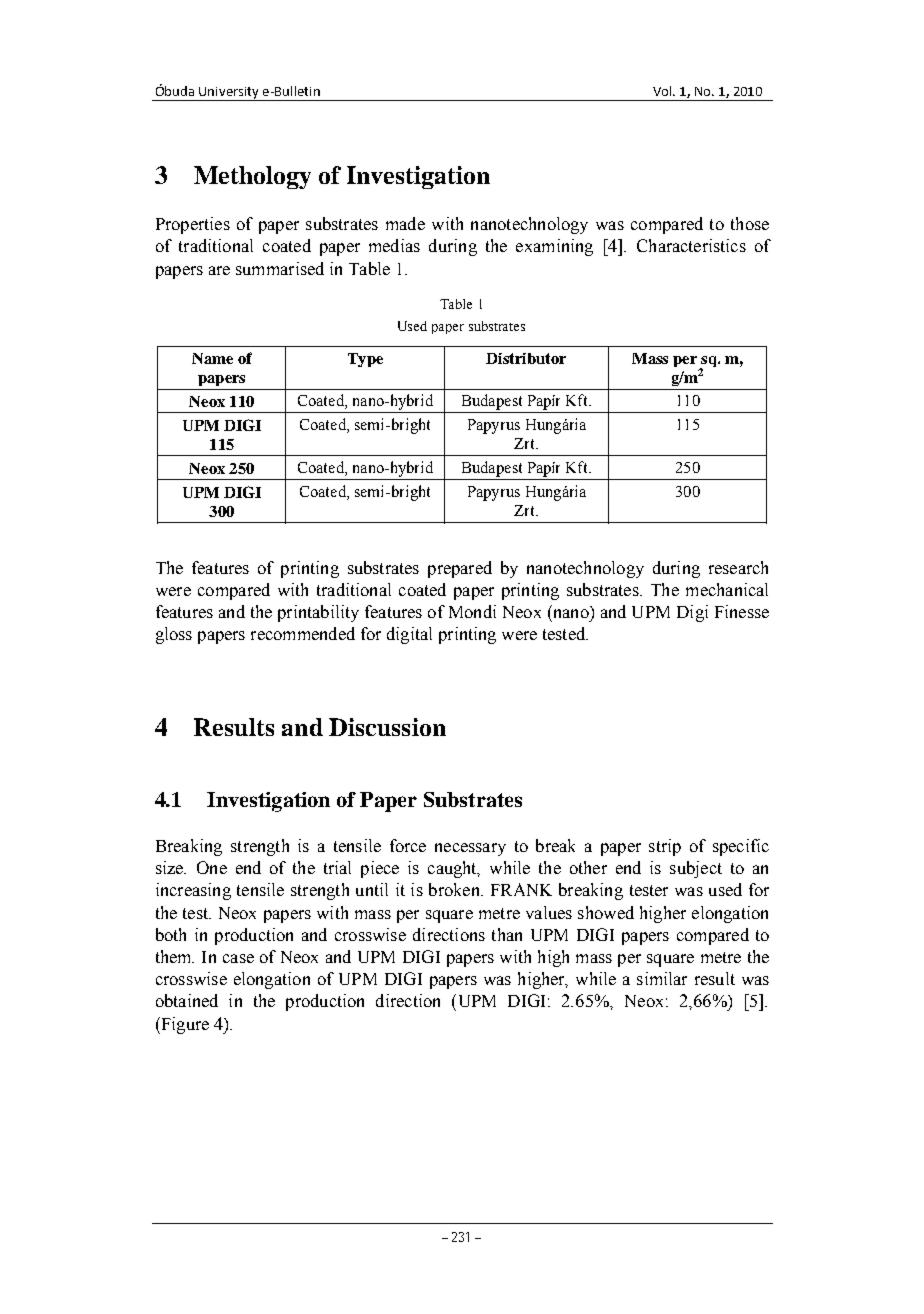  I want to click on Vol, so click(662, 91).
